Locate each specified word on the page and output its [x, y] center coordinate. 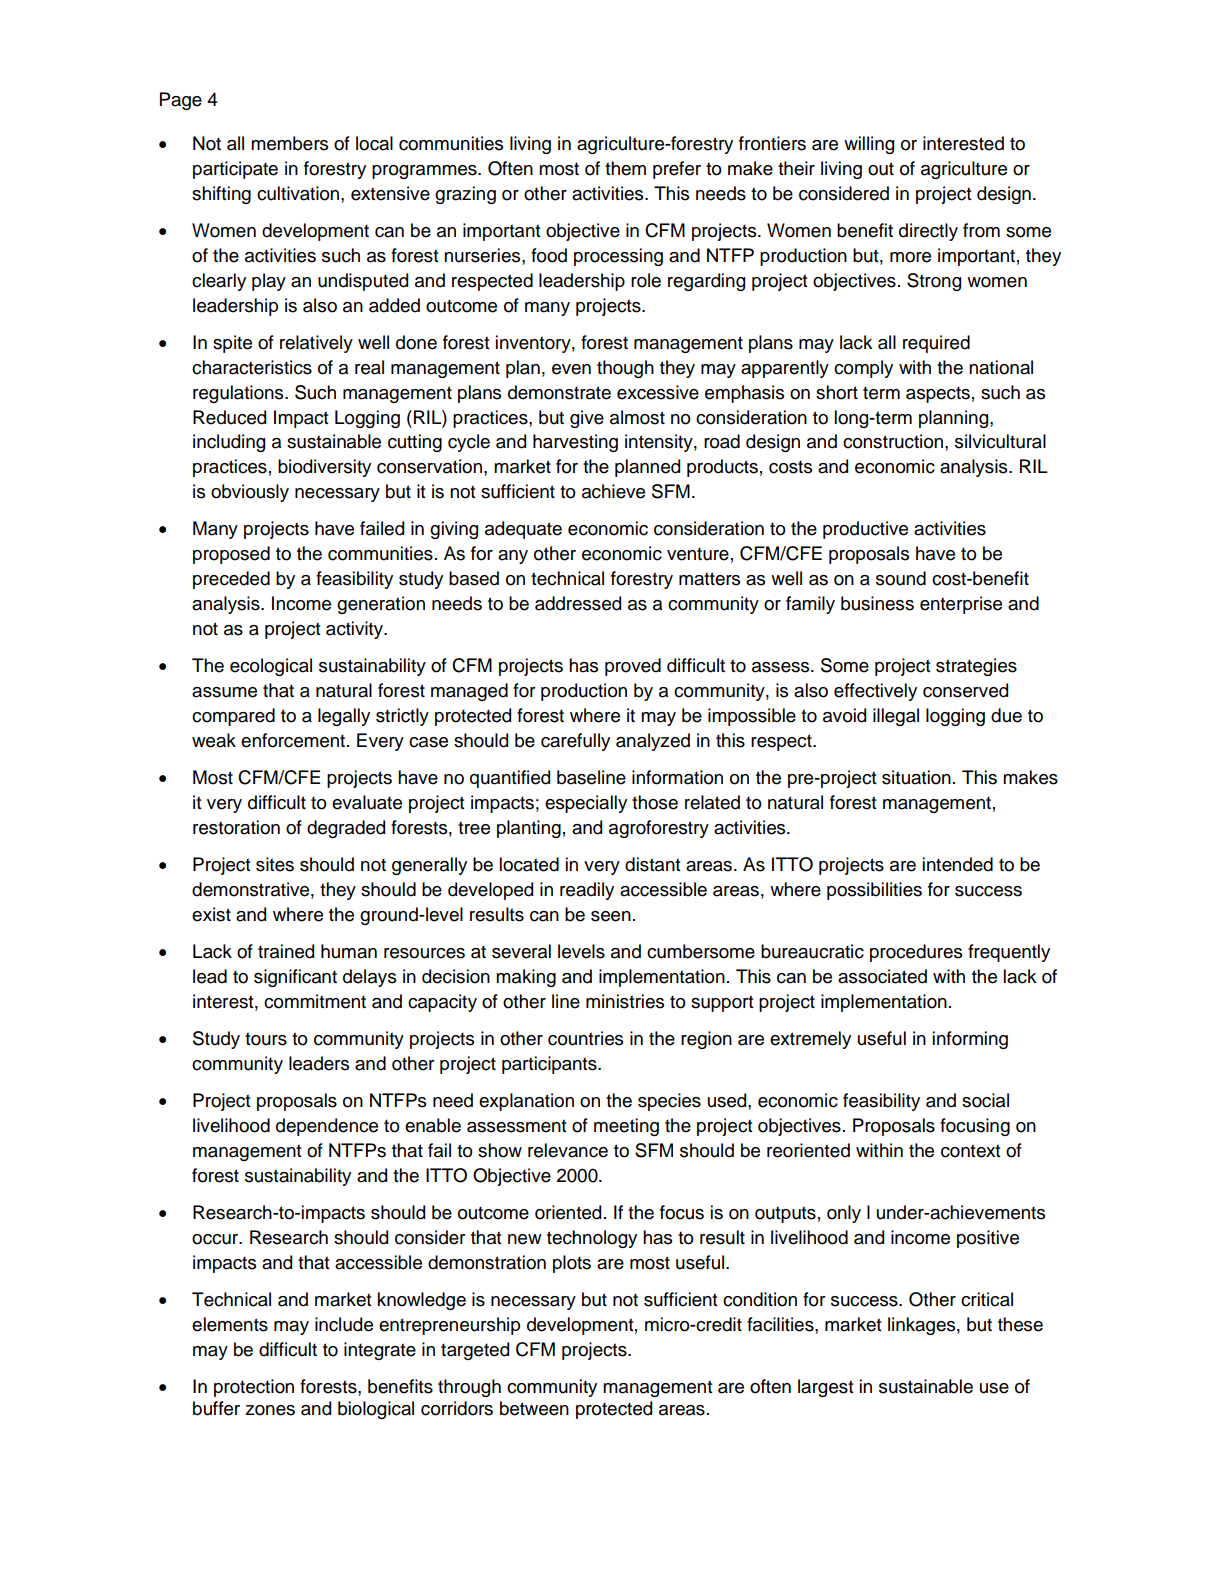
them [625, 168]
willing [869, 145]
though [625, 369]
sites [275, 864]
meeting [626, 1127]
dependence [327, 1127]
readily [587, 891]
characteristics [252, 367]
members [289, 143]
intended [958, 864]
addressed [578, 603]
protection [254, 1388]
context [971, 1151]
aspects [938, 394]
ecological [271, 667]
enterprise [961, 605]
